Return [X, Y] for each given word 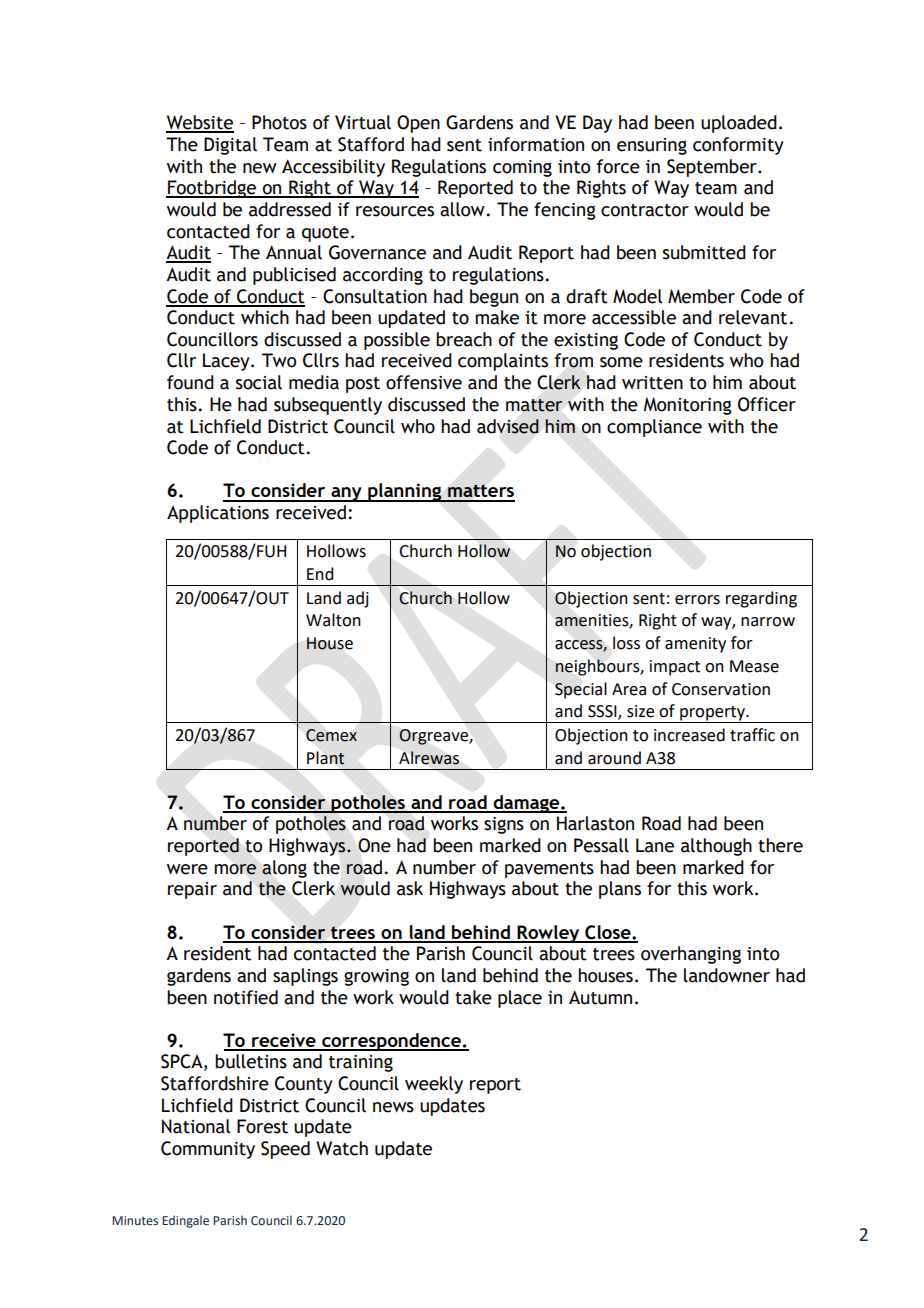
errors [697, 600]
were [187, 869]
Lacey [227, 362]
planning [405, 492]
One [374, 845]
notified [246, 997]
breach [464, 339]
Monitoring [688, 406]
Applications [218, 514]
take [473, 997]
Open [418, 124]
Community [208, 1150]
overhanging [691, 955]
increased [689, 735]
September [713, 168]
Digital [230, 146]
